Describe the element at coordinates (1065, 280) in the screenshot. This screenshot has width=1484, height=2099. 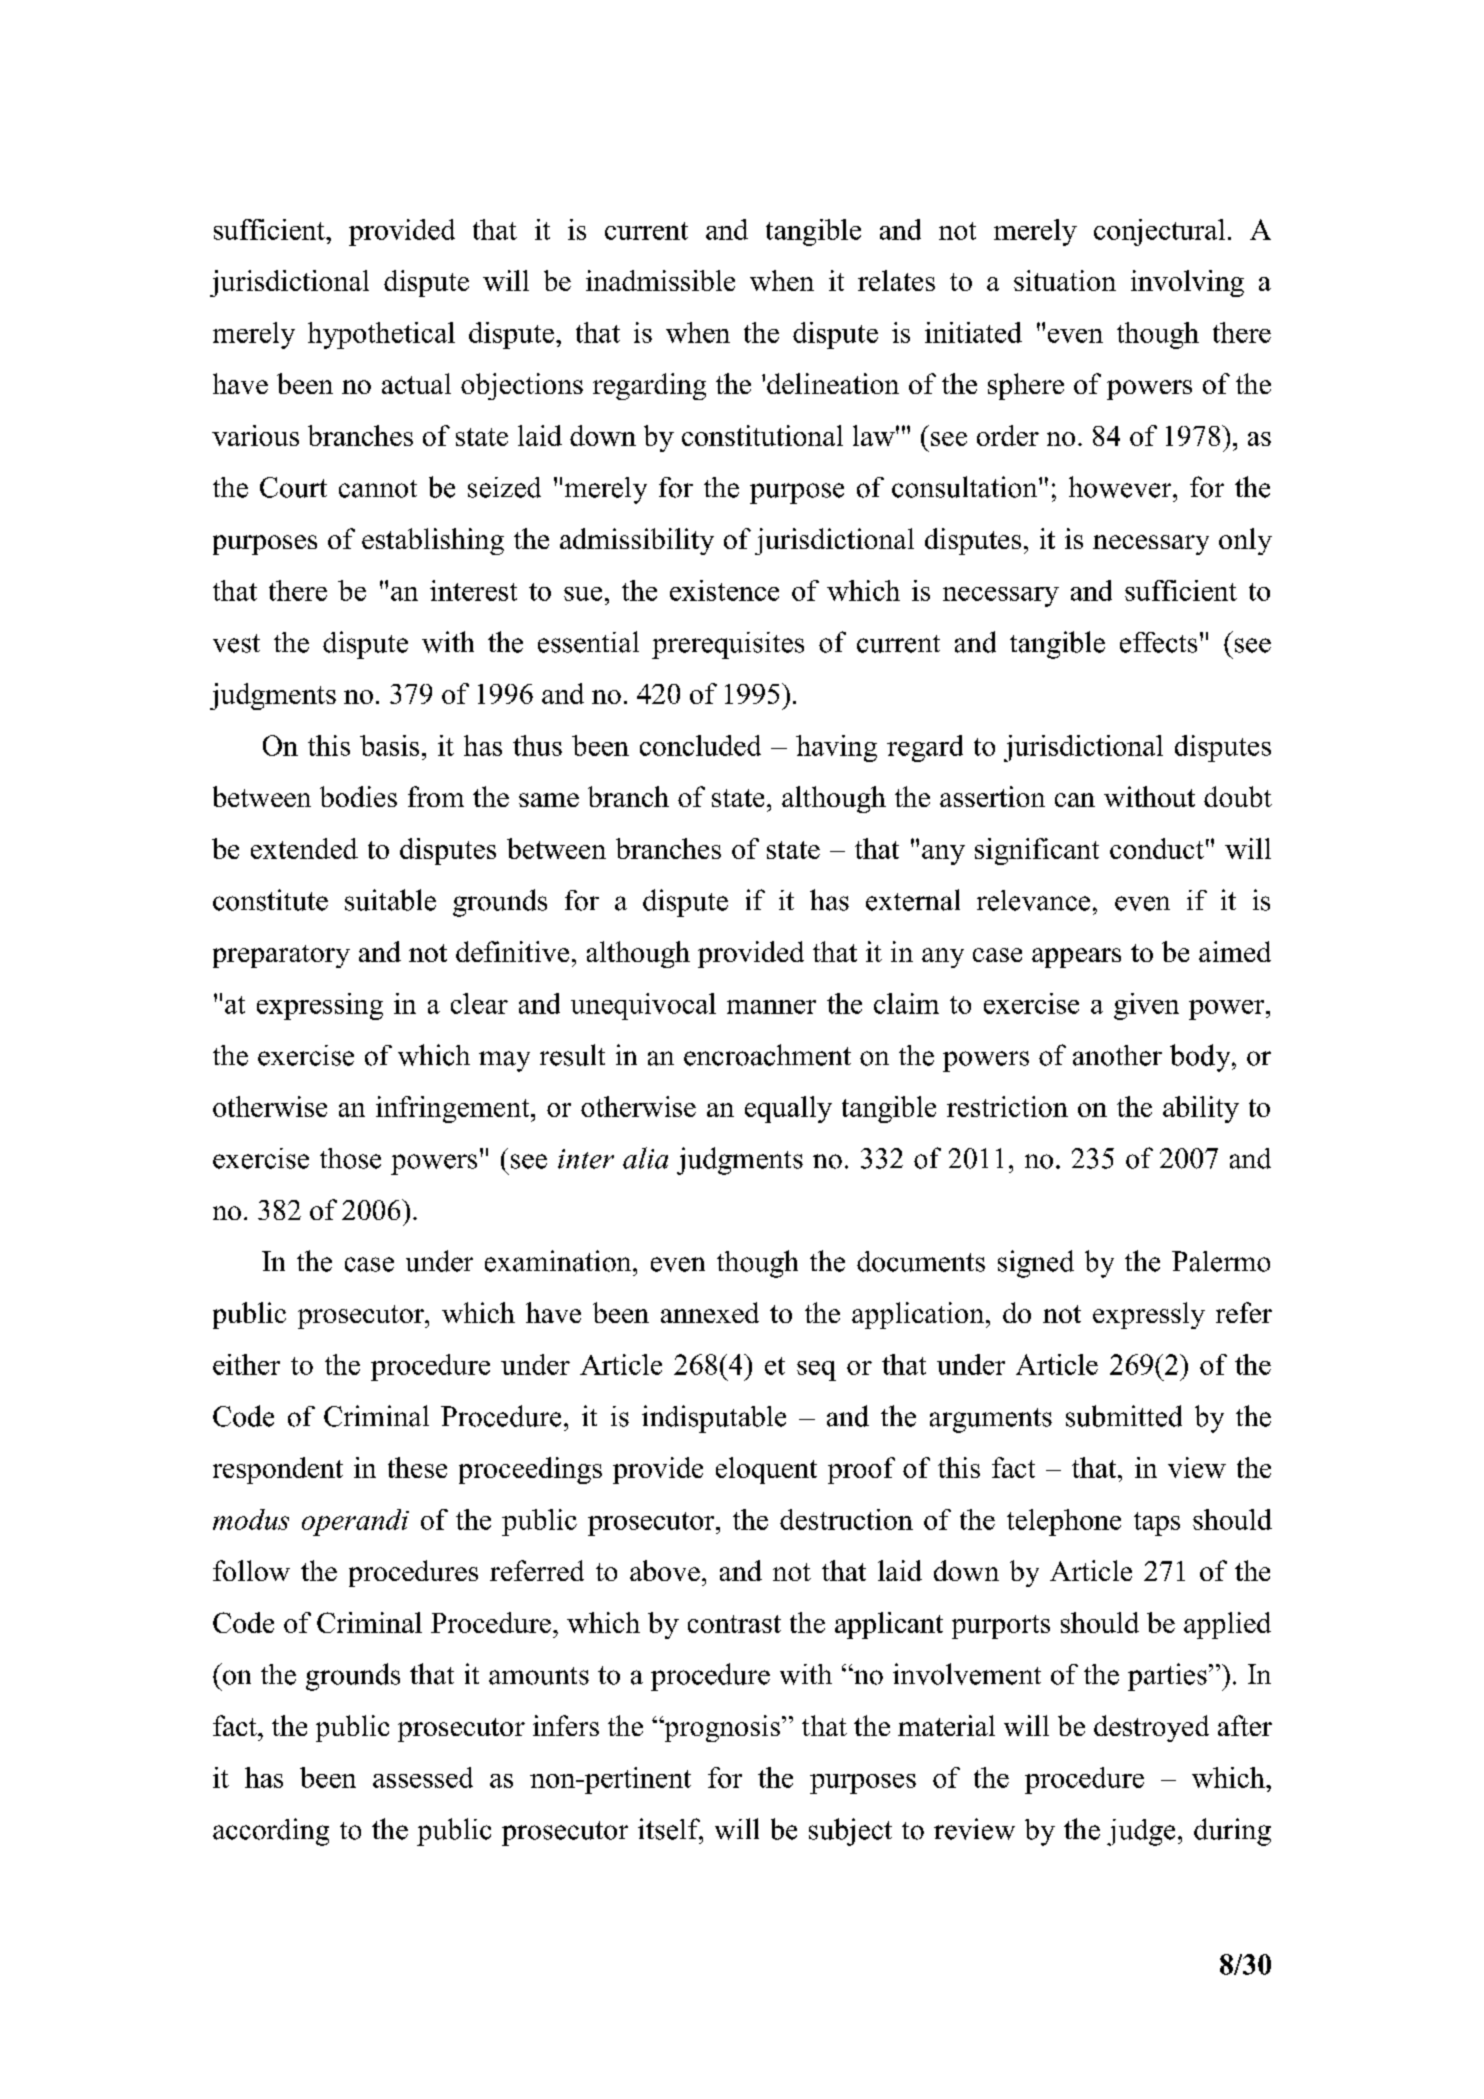
I see `situation` at that location.
